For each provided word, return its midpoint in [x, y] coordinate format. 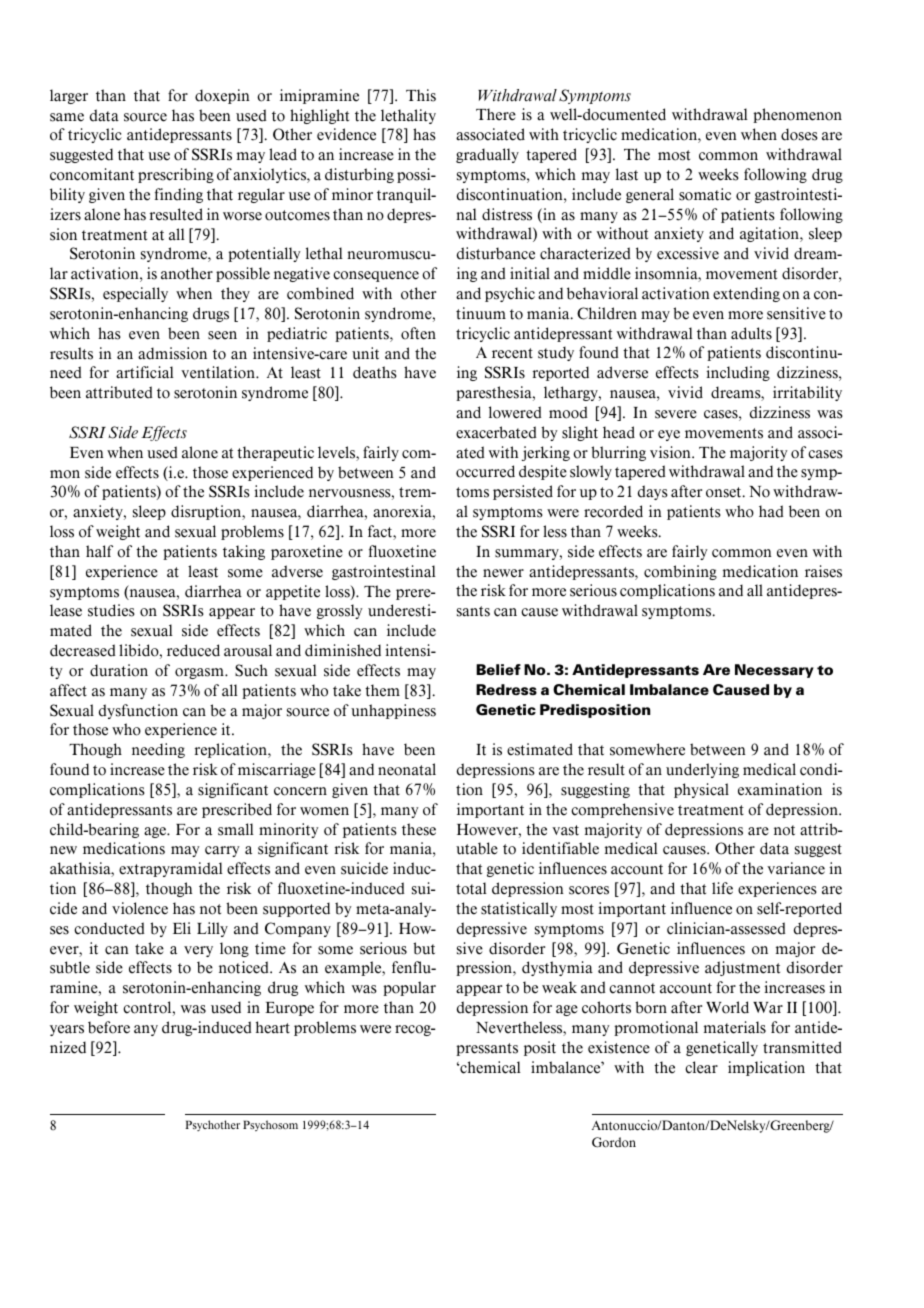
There [496, 114]
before [109, 1027]
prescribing [176, 175]
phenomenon [797, 115]
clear [701, 1067]
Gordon [614, 1142]
